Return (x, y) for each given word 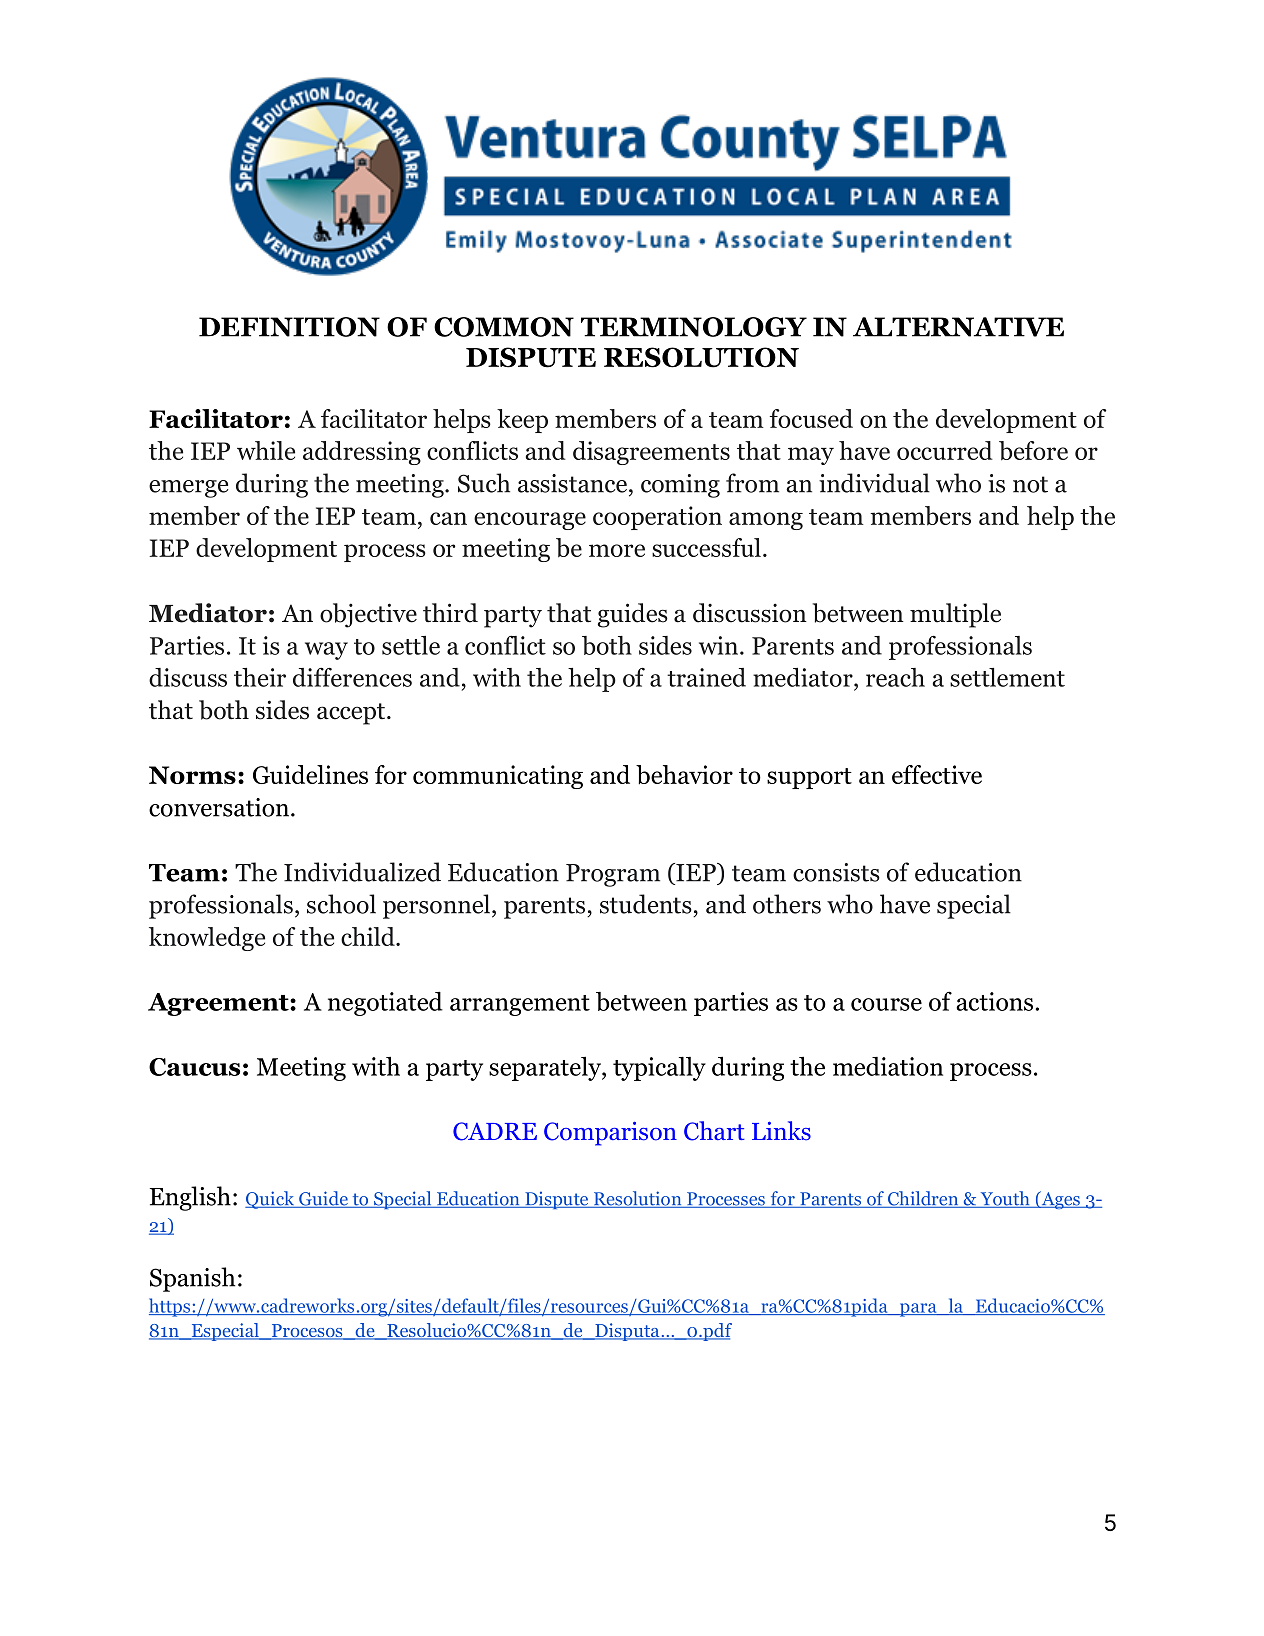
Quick (271, 1200)
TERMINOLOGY (694, 327)
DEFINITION (289, 327)
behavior (684, 775)
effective (937, 774)
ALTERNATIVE (958, 327)
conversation (220, 807)
